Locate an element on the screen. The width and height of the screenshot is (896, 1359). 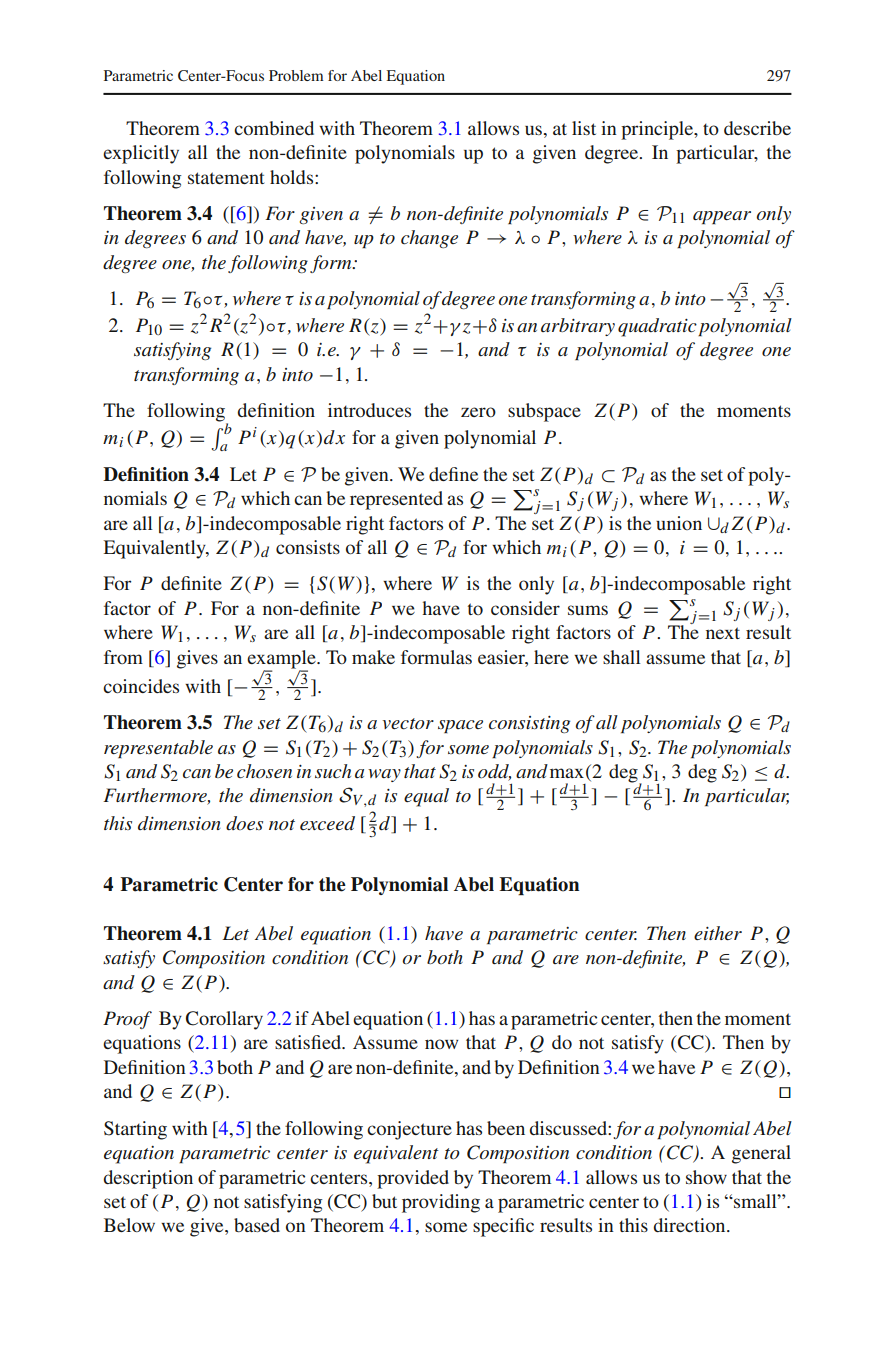
list is located at coordinates (584, 128).
